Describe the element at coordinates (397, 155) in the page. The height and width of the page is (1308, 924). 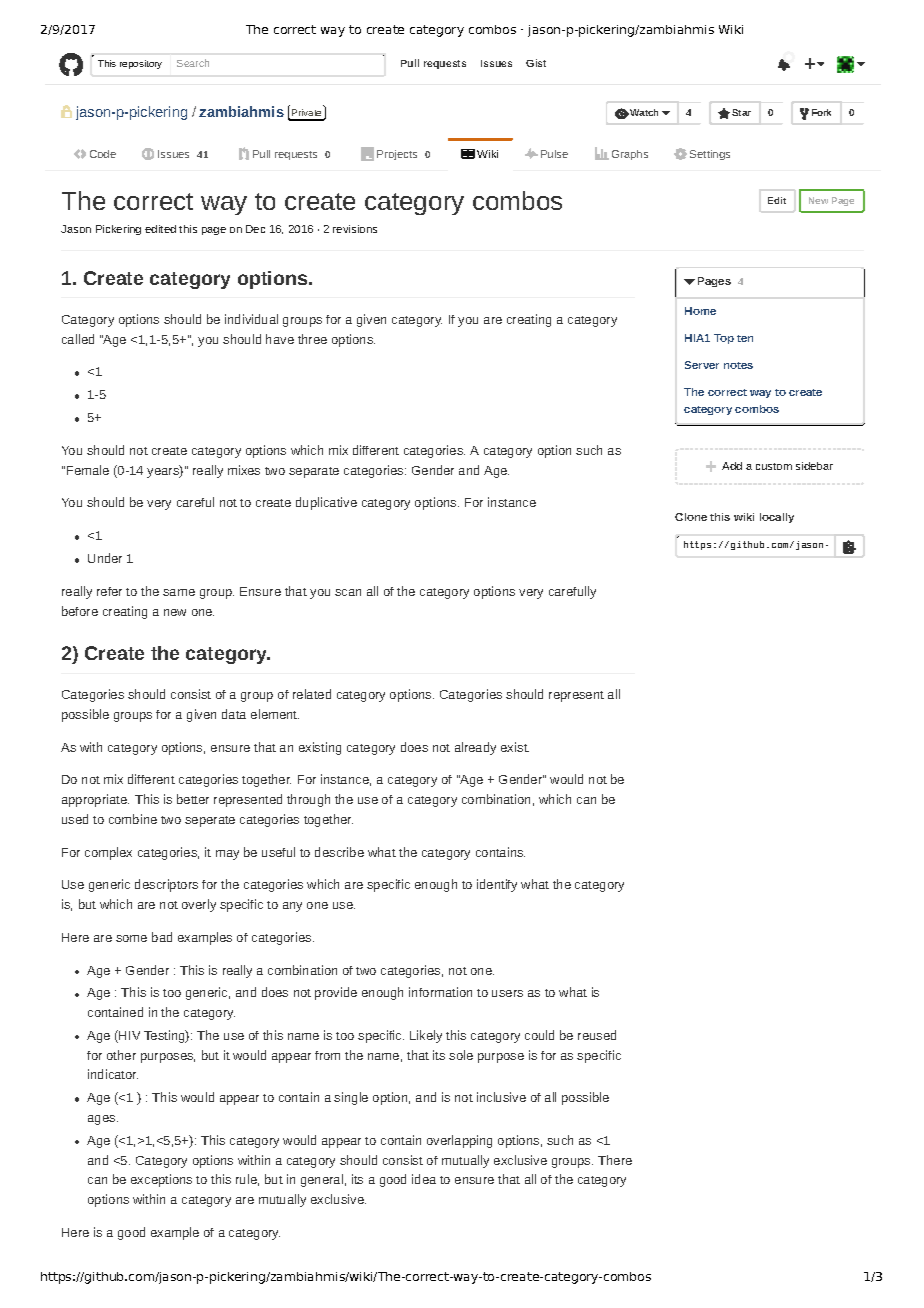
I see `Projects` at that location.
